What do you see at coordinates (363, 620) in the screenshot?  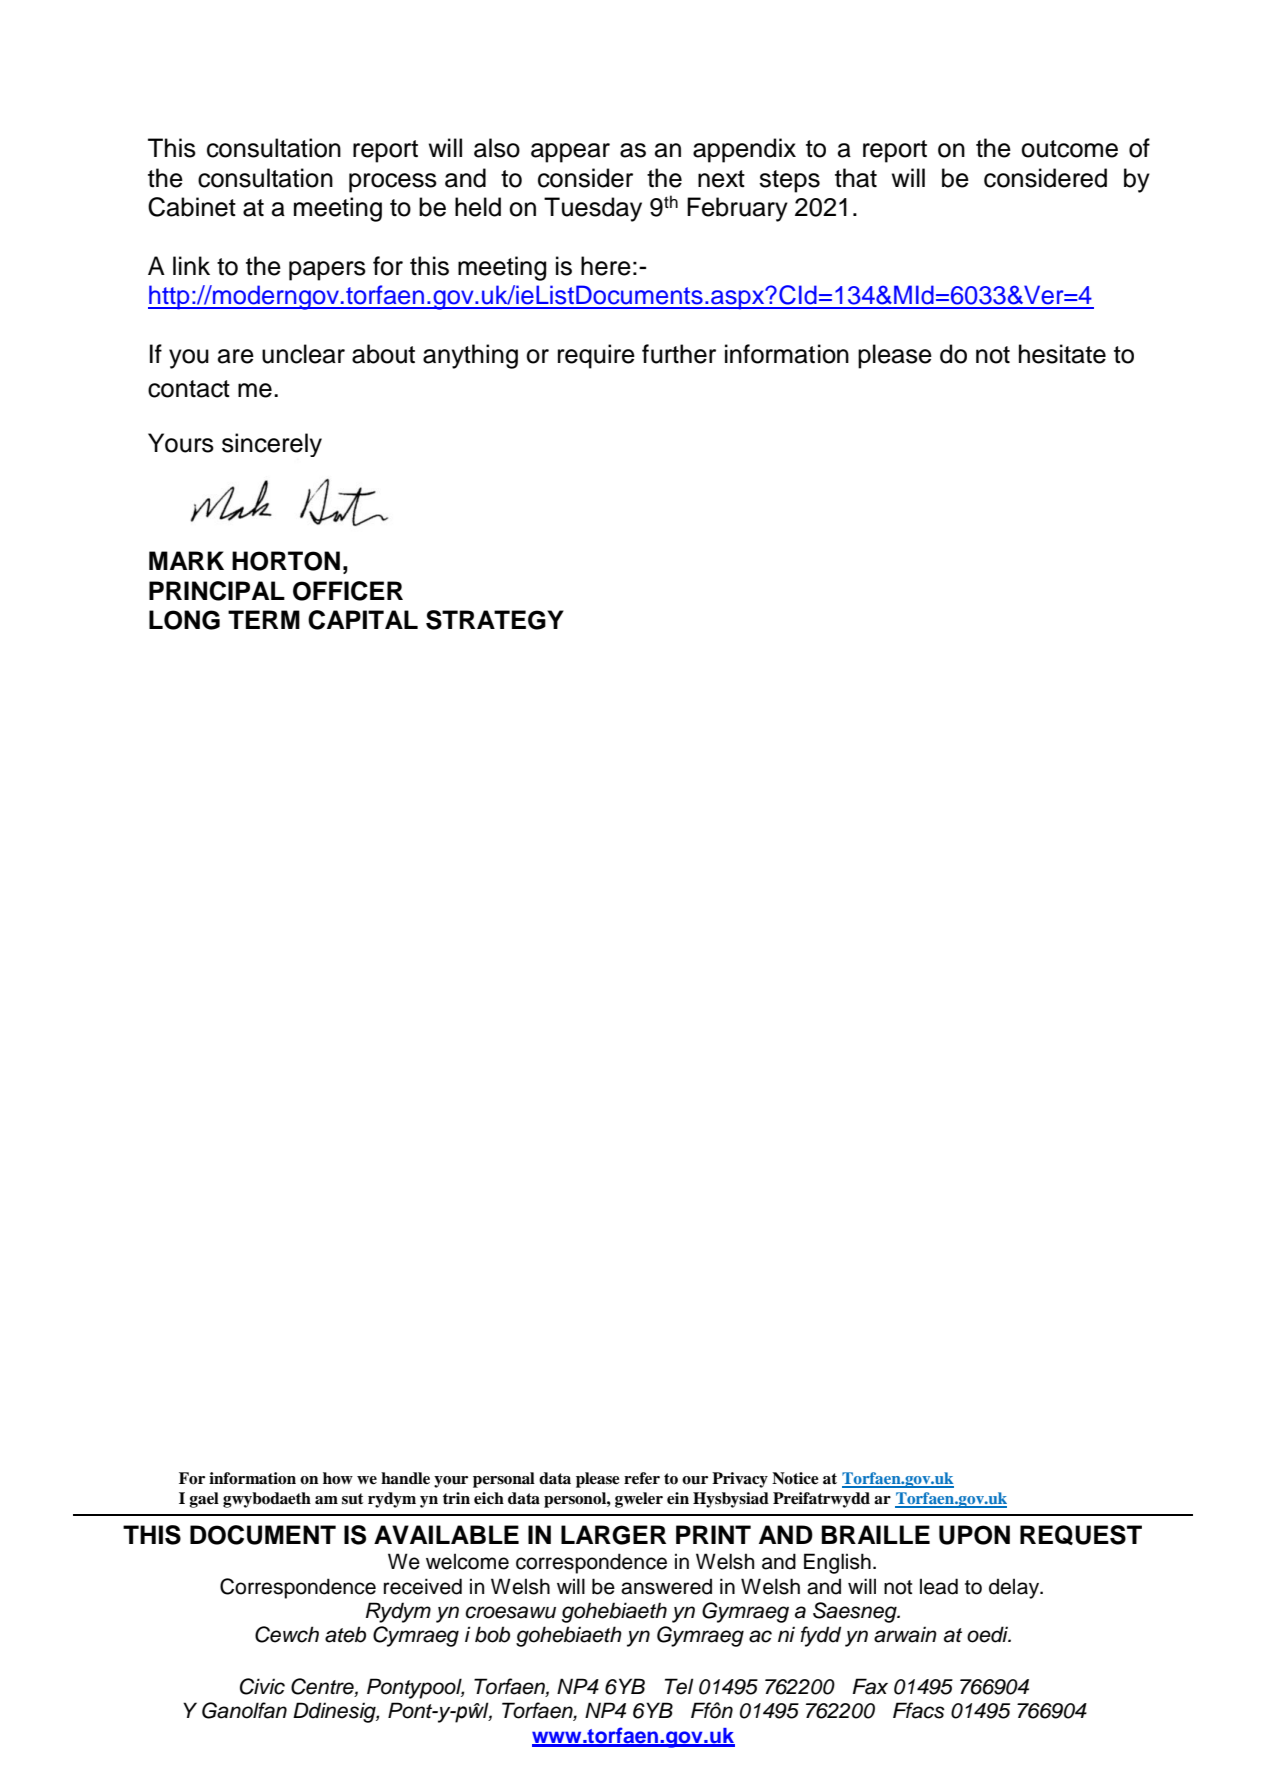 I see `CAPITAL` at bounding box center [363, 620].
